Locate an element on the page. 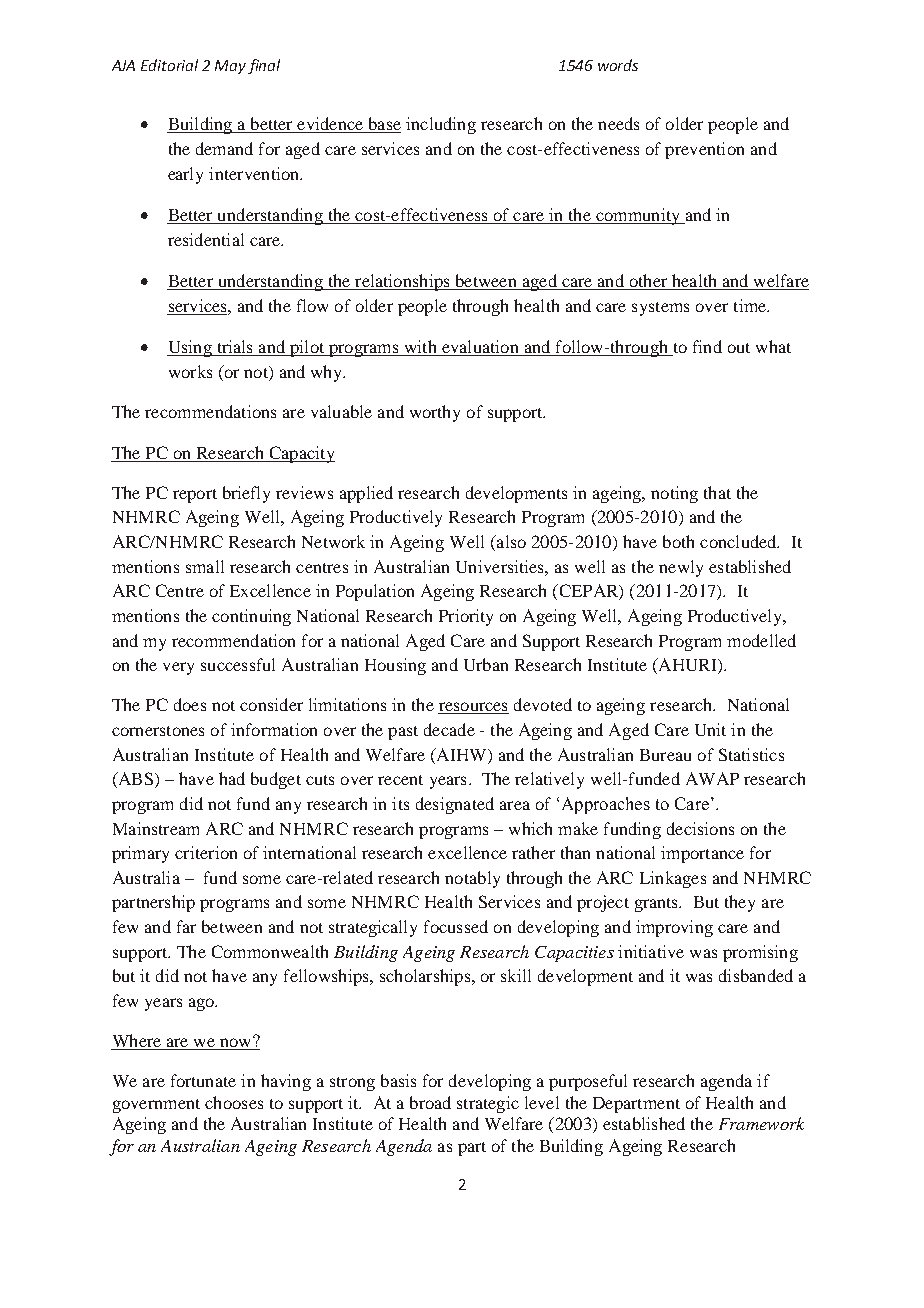 The width and height of the image is (924, 1308). broad is located at coordinates (430, 1102).
